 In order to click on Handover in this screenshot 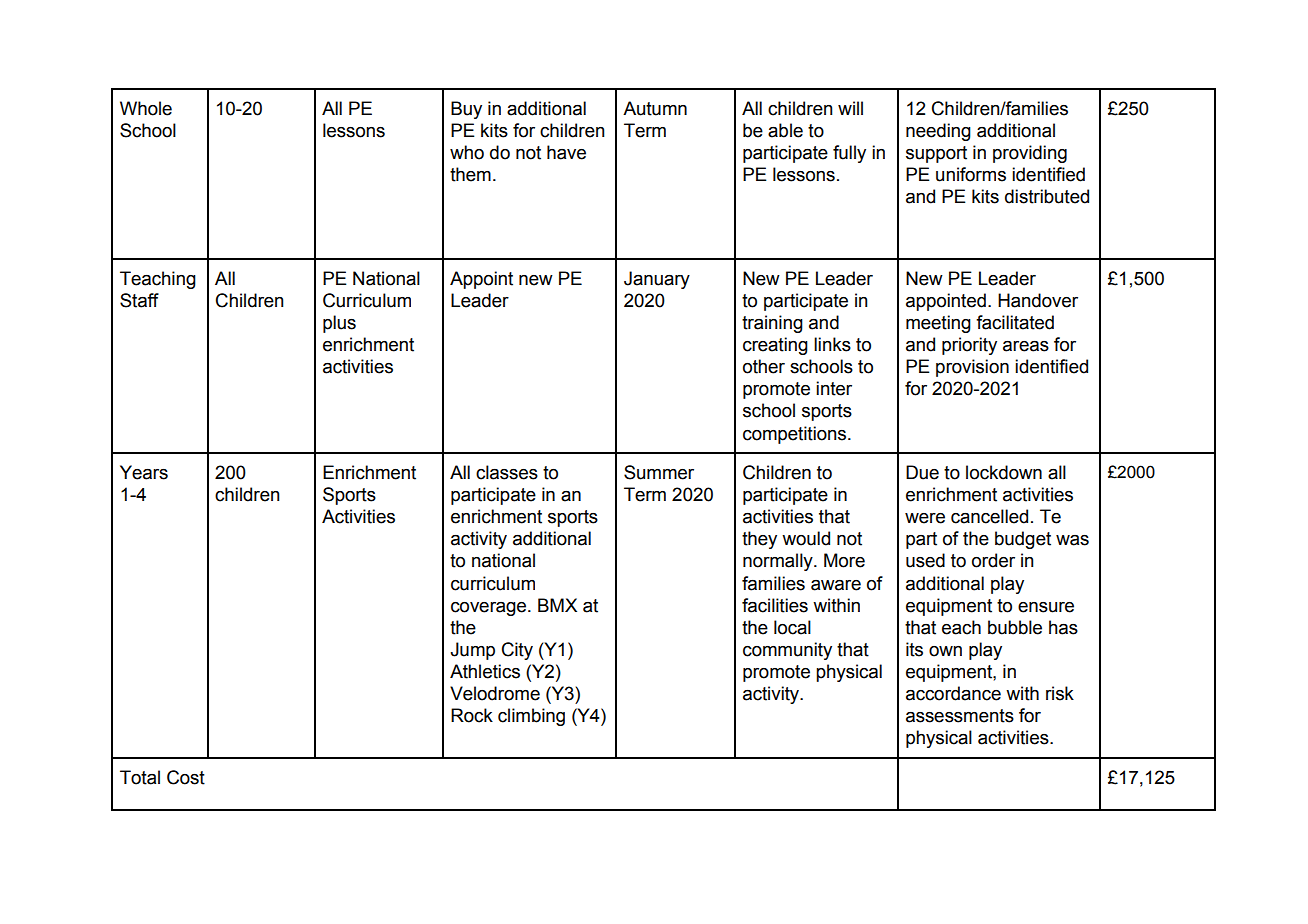, I will do `click(1038, 300)`.
